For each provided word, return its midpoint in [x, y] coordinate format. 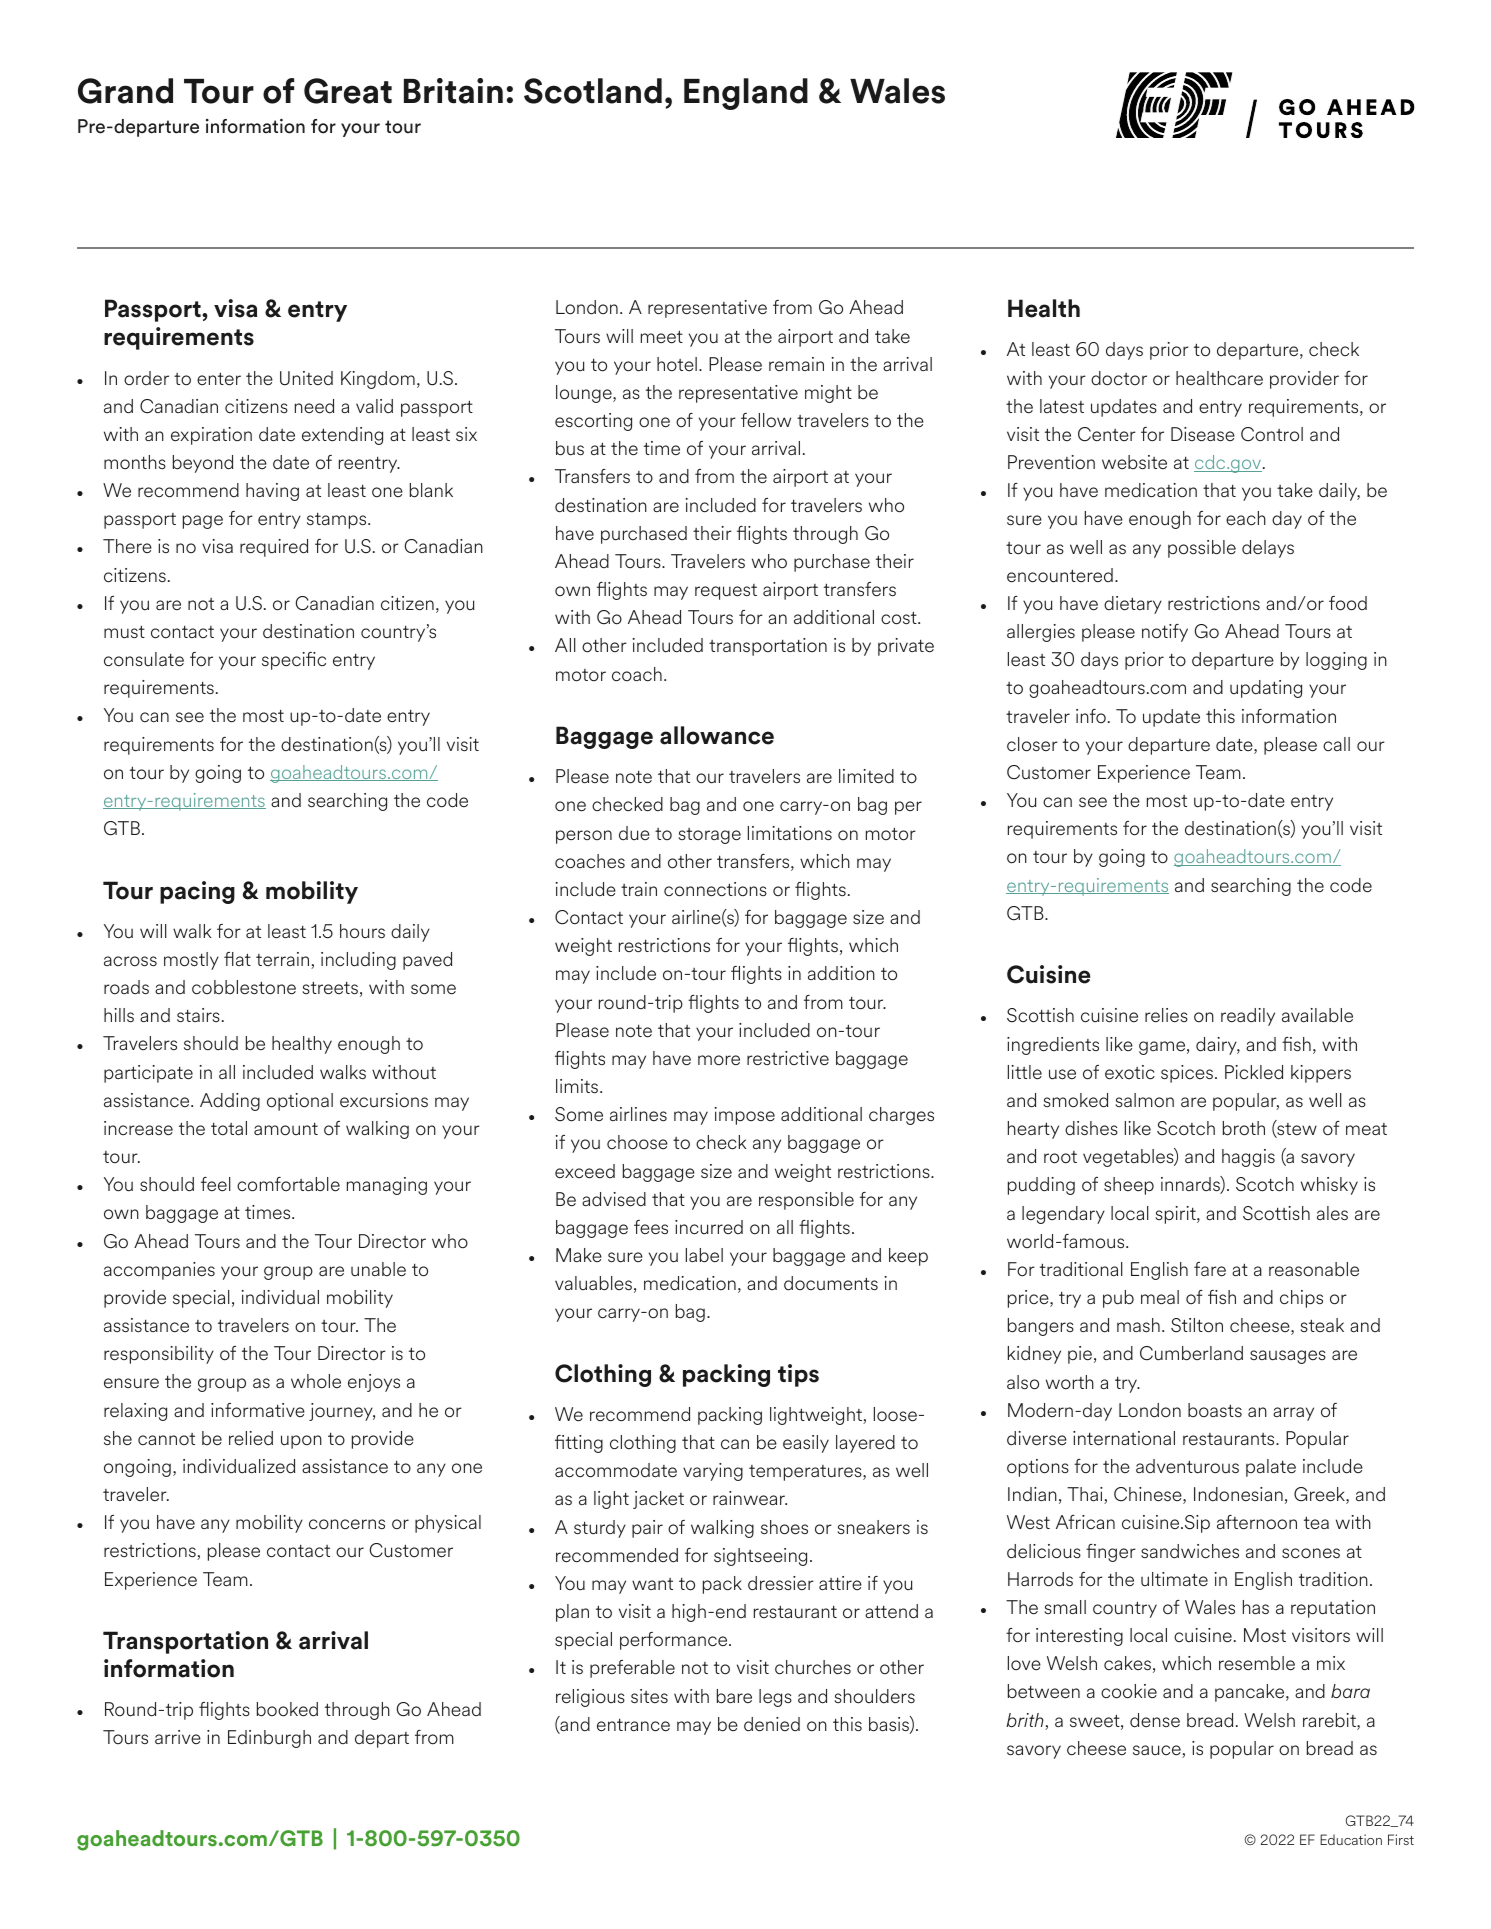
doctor [1119, 378]
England [746, 94]
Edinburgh [269, 1739]
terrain [284, 960]
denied [772, 1724]
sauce [1158, 1751]
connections [715, 889]
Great [348, 91]
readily [1248, 1017]
